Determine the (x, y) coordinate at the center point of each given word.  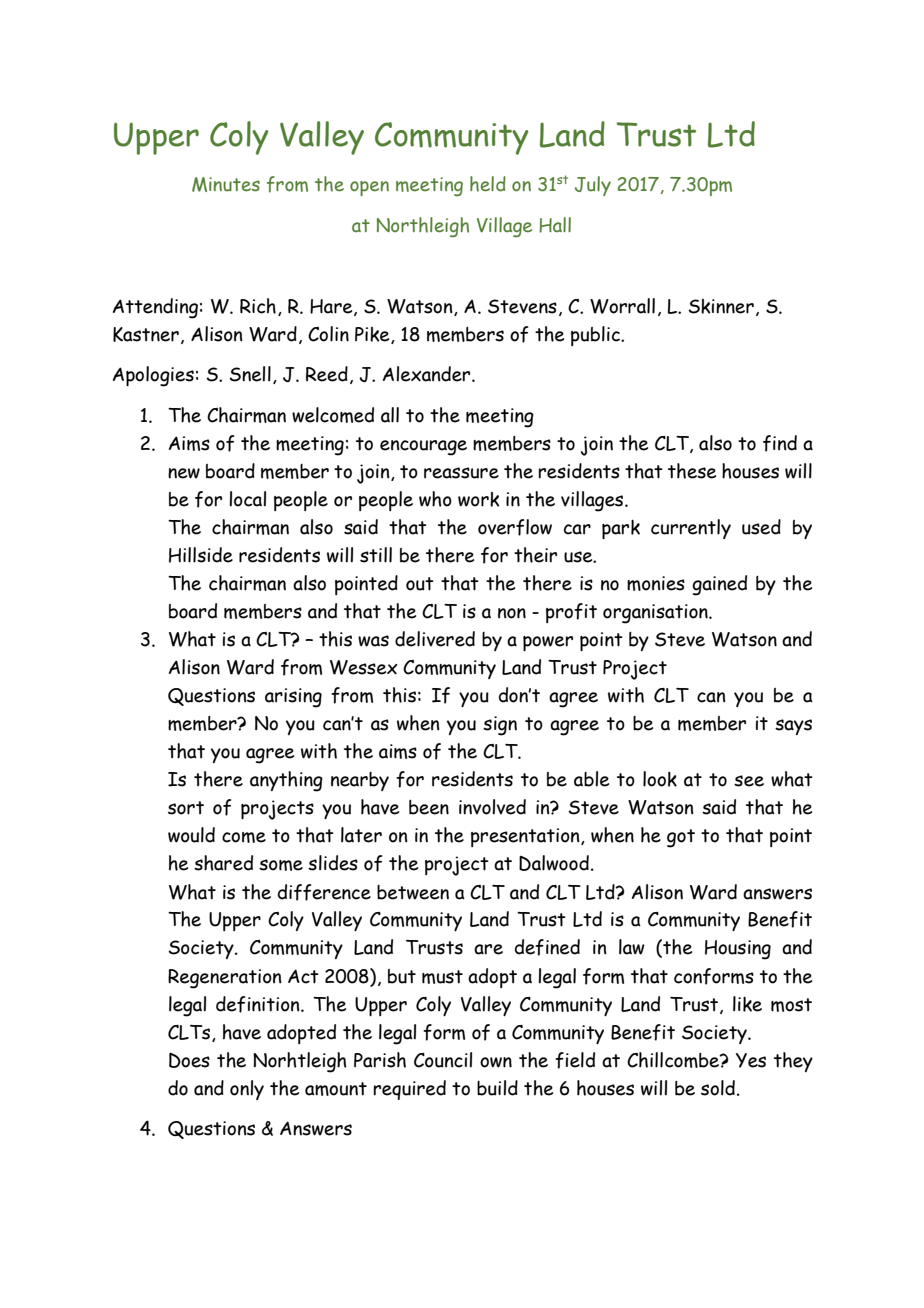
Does (189, 1060)
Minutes (226, 184)
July (593, 186)
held (488, 184)
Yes (751, 1060)
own (496, 1062)
